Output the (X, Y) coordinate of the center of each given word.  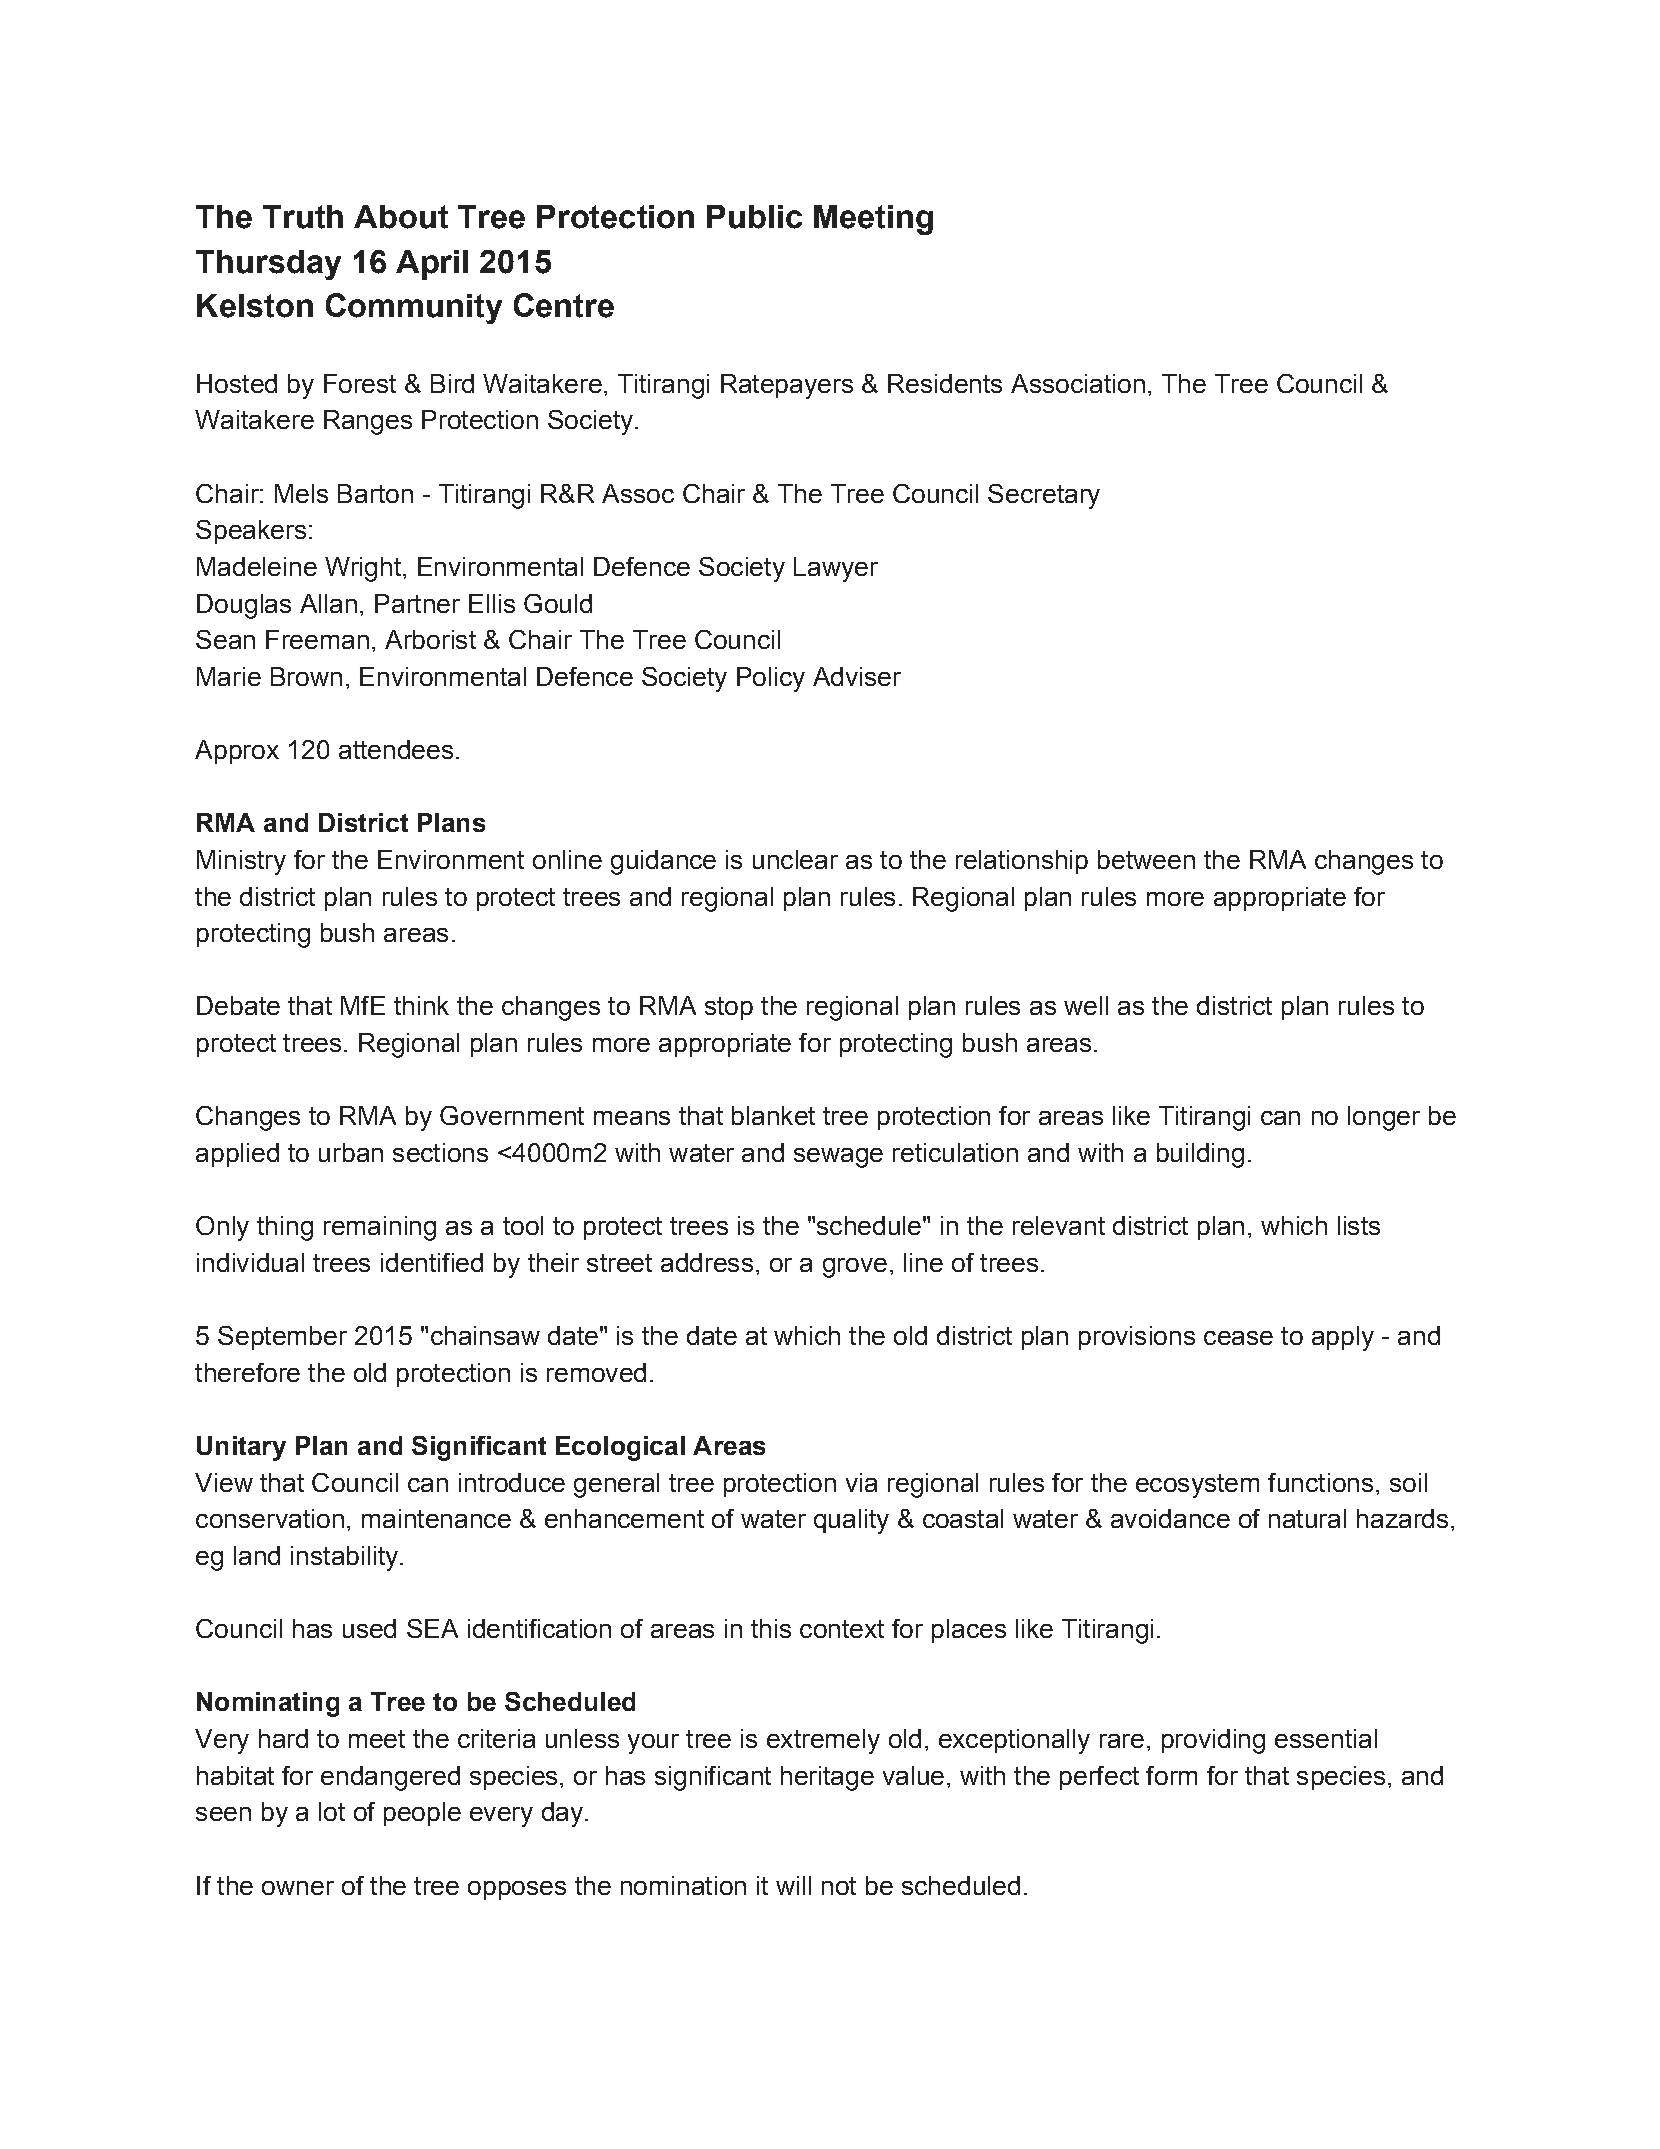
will (793, 1885)
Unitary (241, 1448)
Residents (945, 383)
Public (754, 217)
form (1171, 1775)
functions (1320, 1482)
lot (332, 1811)
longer (1384, 1118)
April (432, 265)
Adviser (857, 676)
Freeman (317, 639)
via (861, 1482)
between (1146, 859)
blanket (773, 1115)
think (421, 1005)
